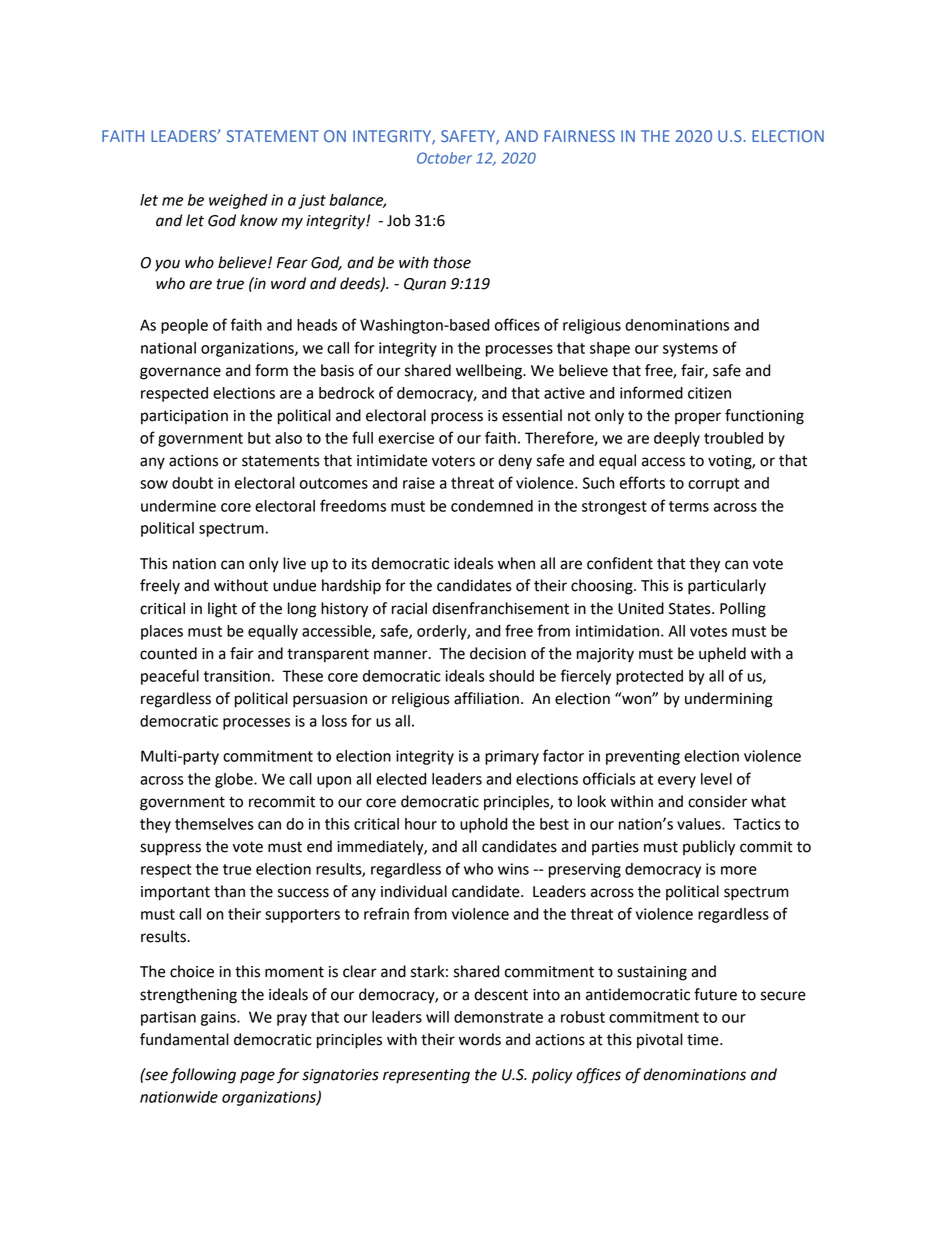 Image resolution: width=952 pixels, height=1233 pixels. Describe the element at coordinates (500, 608) in the screenshot. I see `disenfranchisement` at that location.
